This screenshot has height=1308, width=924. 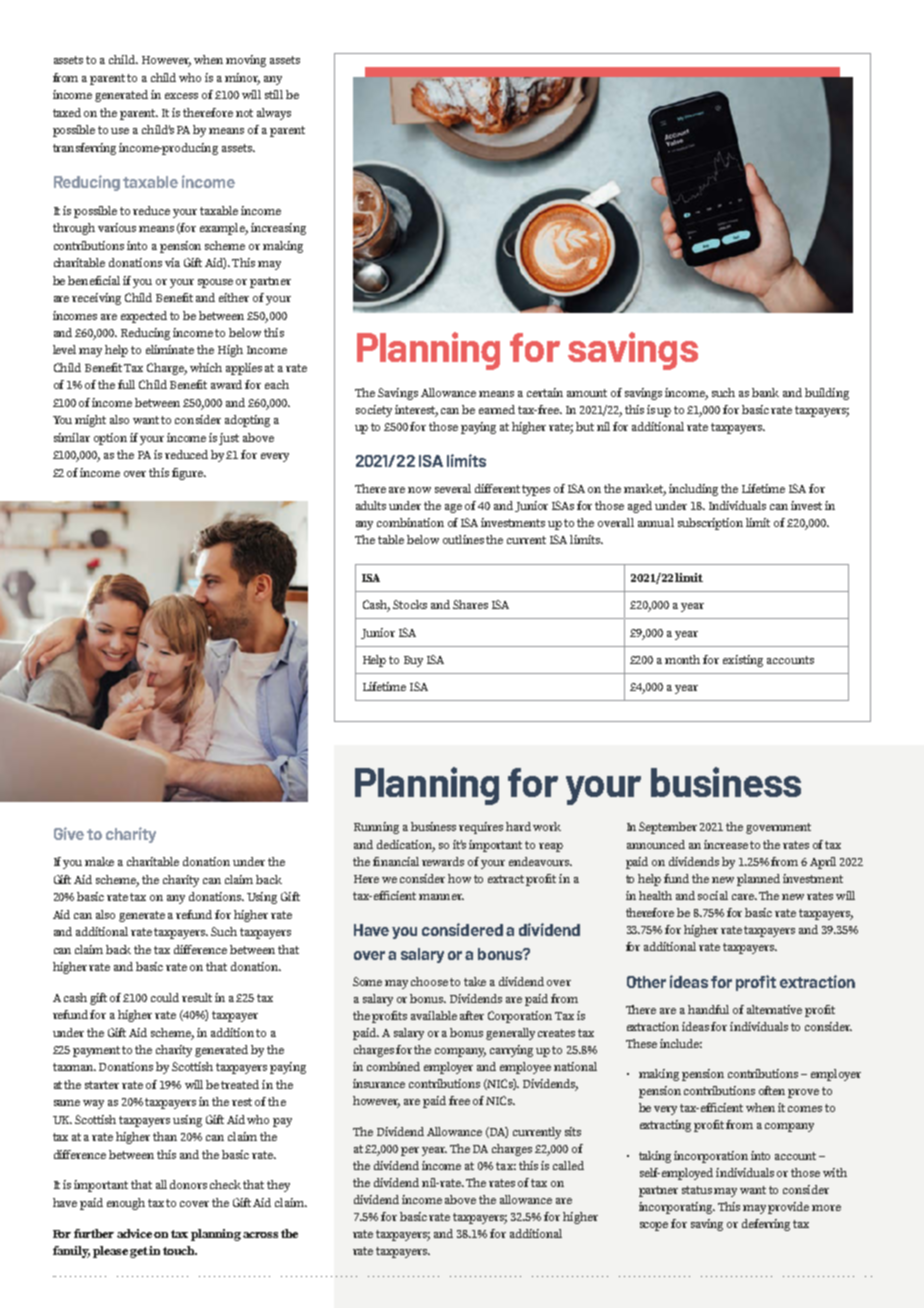 What do you see at coordinates (126, 384) in the screenshot?
I see `full` at bounding box center [126, 384].
